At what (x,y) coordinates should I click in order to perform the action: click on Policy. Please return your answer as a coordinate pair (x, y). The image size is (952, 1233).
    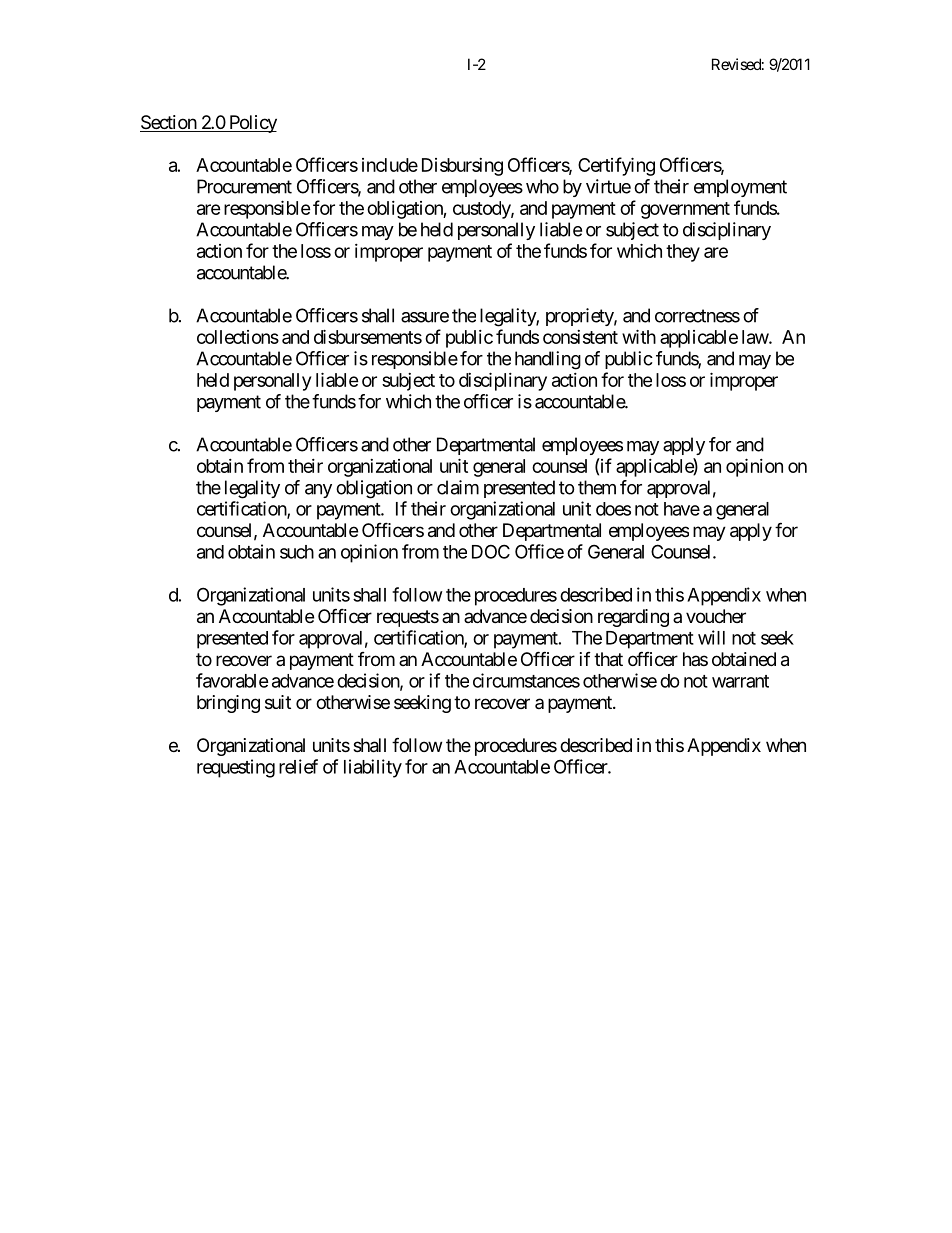
    Looking at the image, I should click on (251, 124).
